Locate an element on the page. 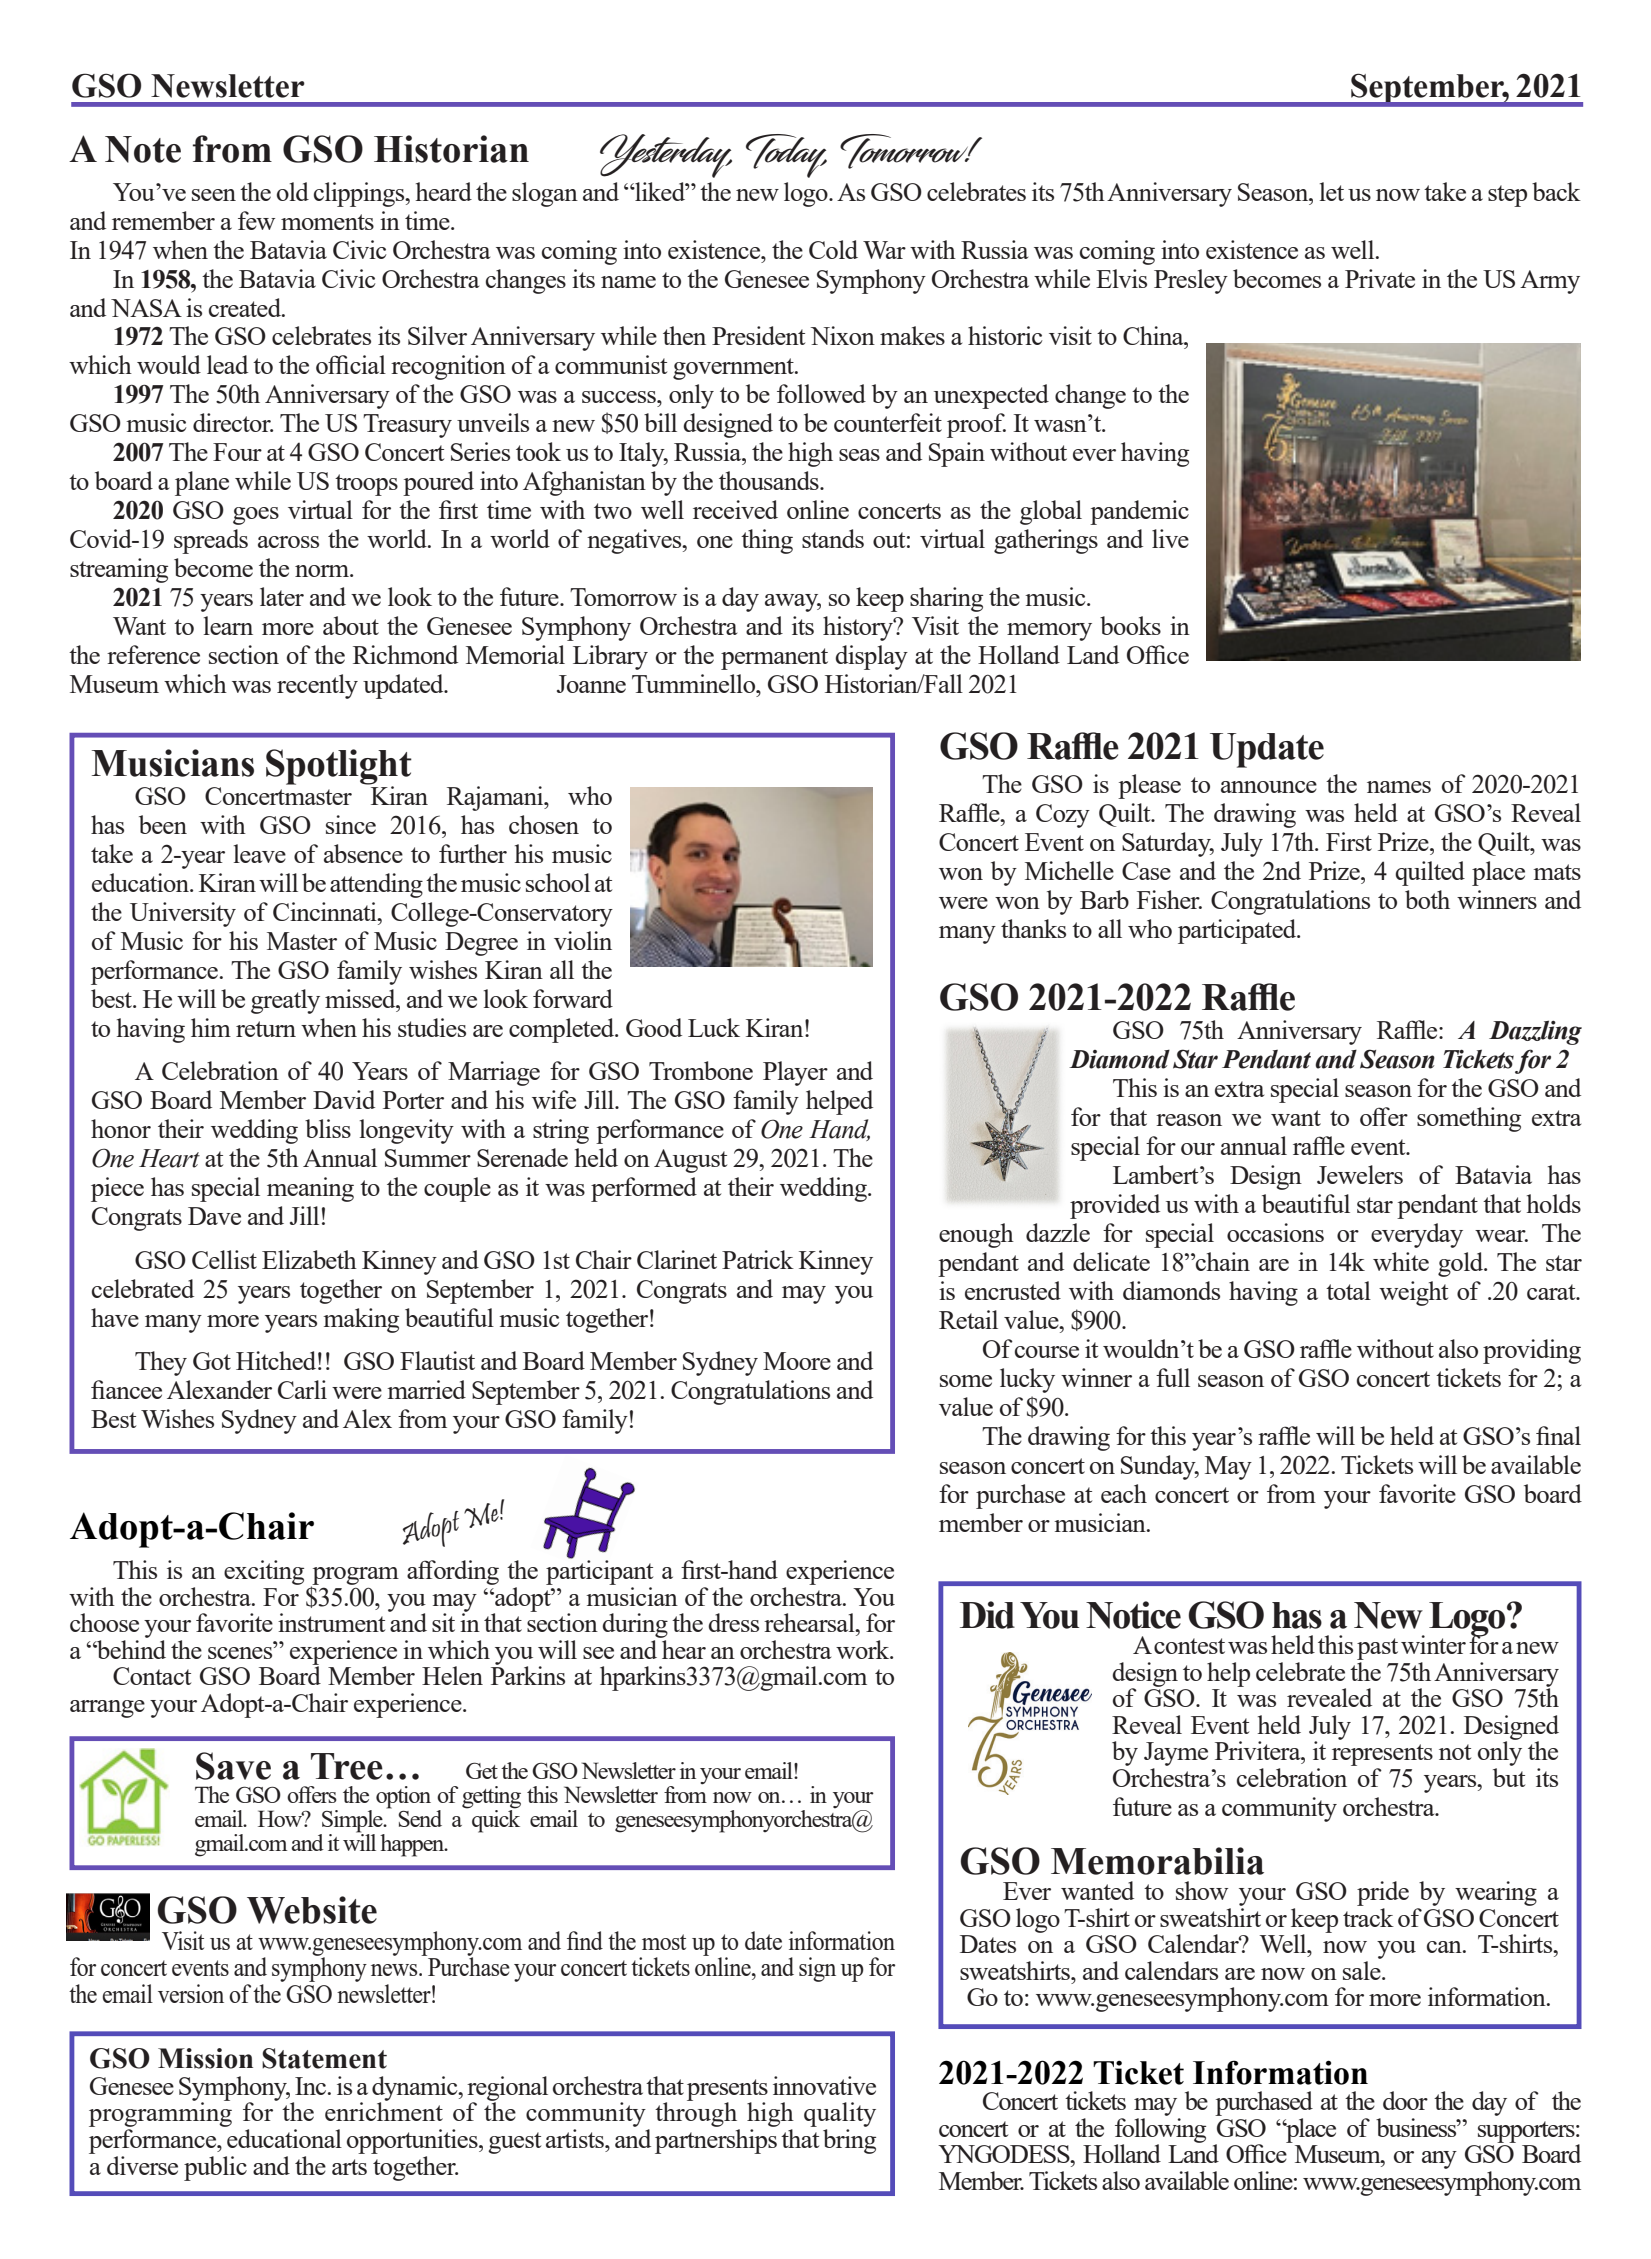 The image size is (1651, 2259). Statement is located at coordinates (324, 2058).
